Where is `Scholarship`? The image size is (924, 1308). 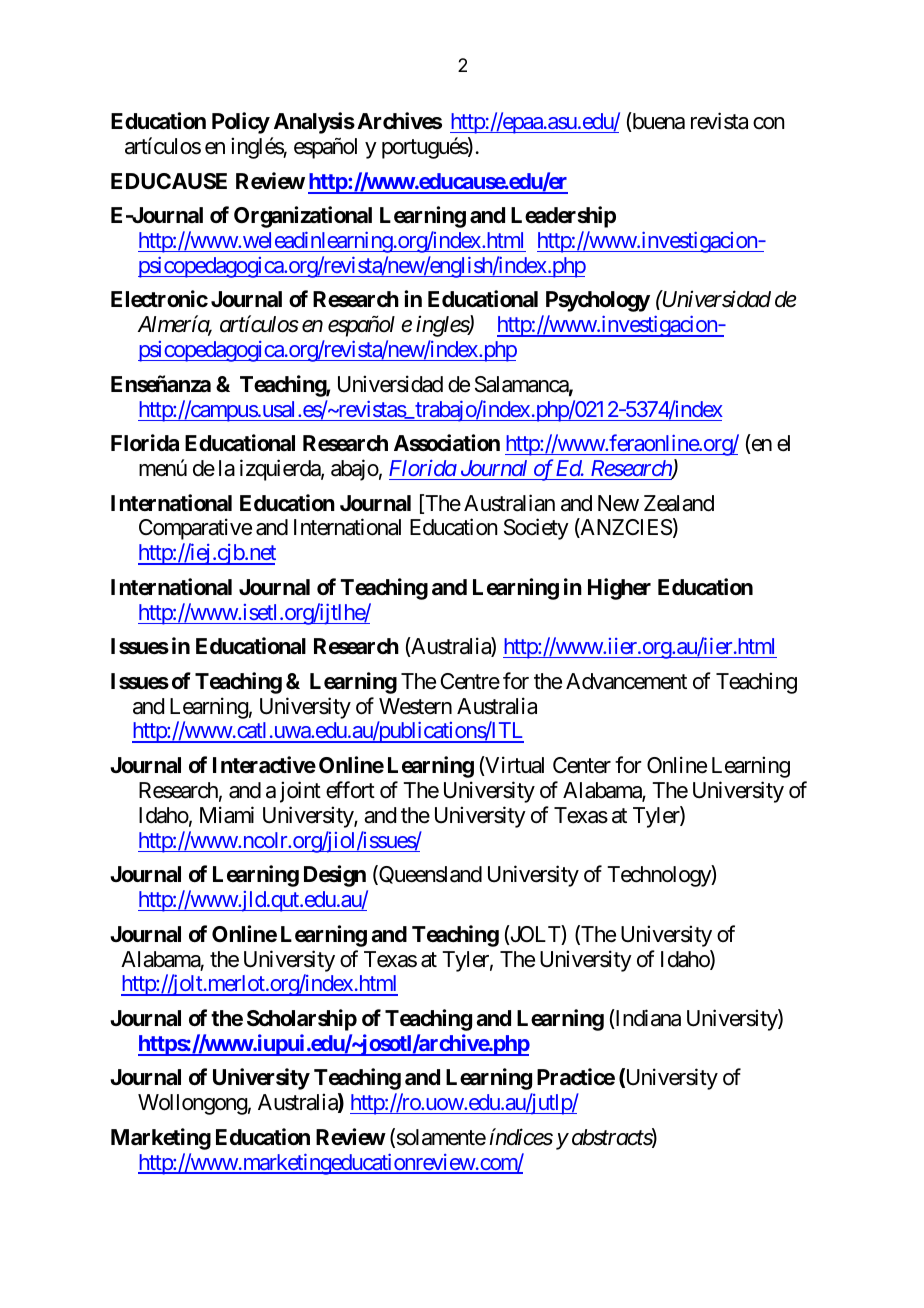 Scholarship is located at coordinates (302, 1020).
